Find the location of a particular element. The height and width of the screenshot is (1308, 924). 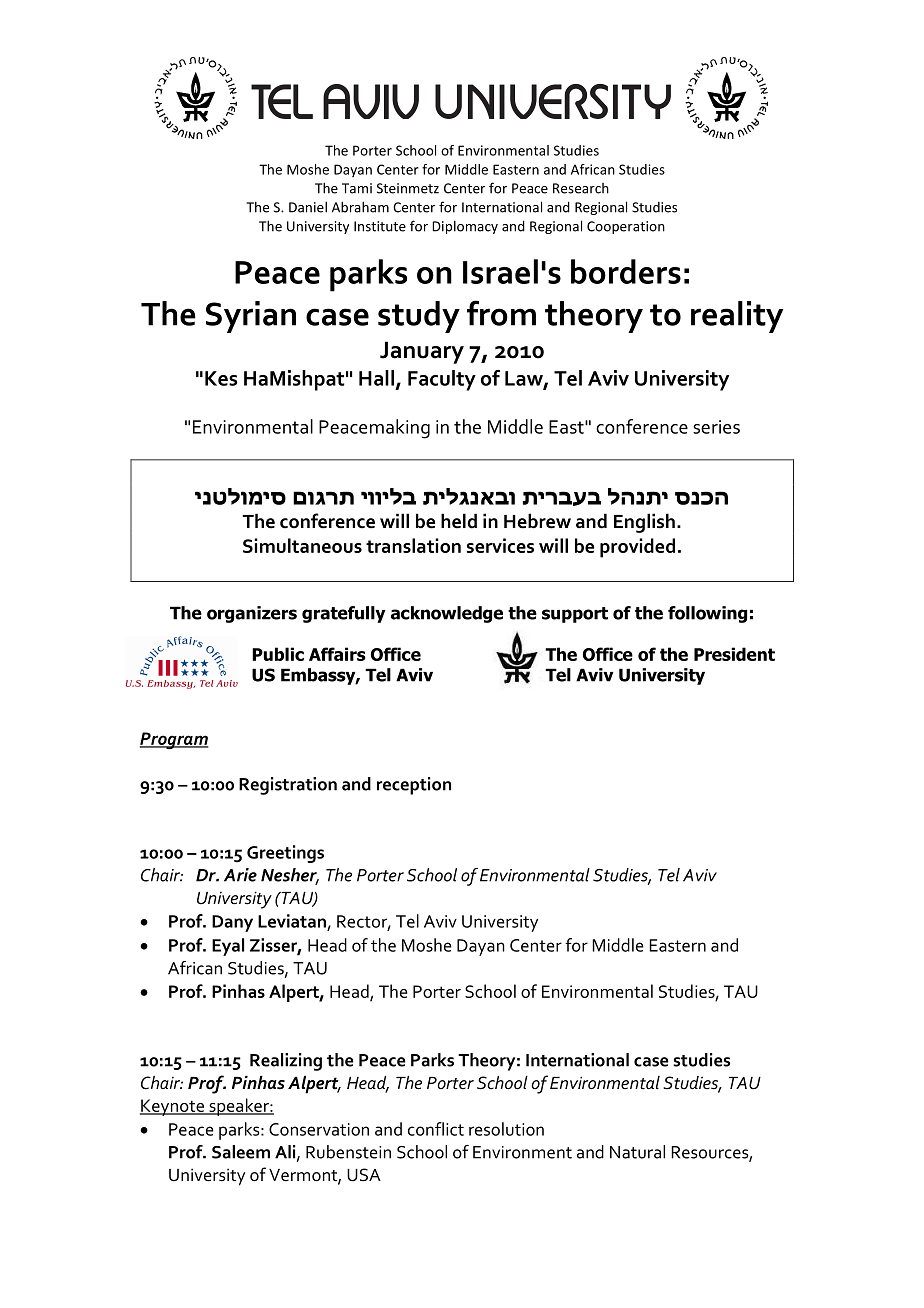

Dany is located at coordinates (232, 923).
